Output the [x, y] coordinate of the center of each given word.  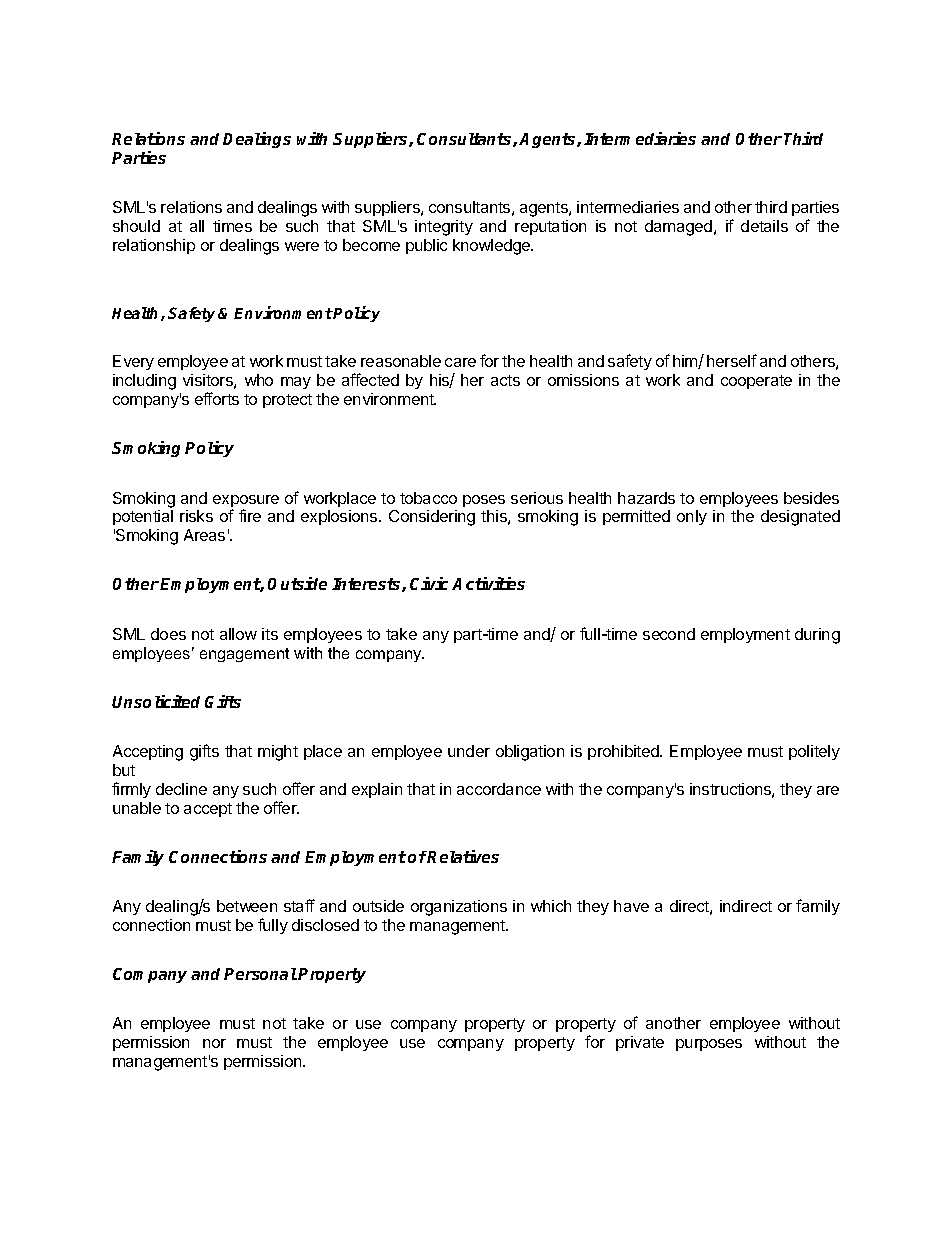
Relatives [463, 856]
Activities [488, 583]
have [631, 906]
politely [814, 752]
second [669, 634]
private [640, 1043]
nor [214, 1043]
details [764, 226]
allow [238, 634]
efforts [217, 398]
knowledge [492, 247]
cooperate [756, 382]
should [136, 226]
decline [181, 789]
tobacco [428, 498]
